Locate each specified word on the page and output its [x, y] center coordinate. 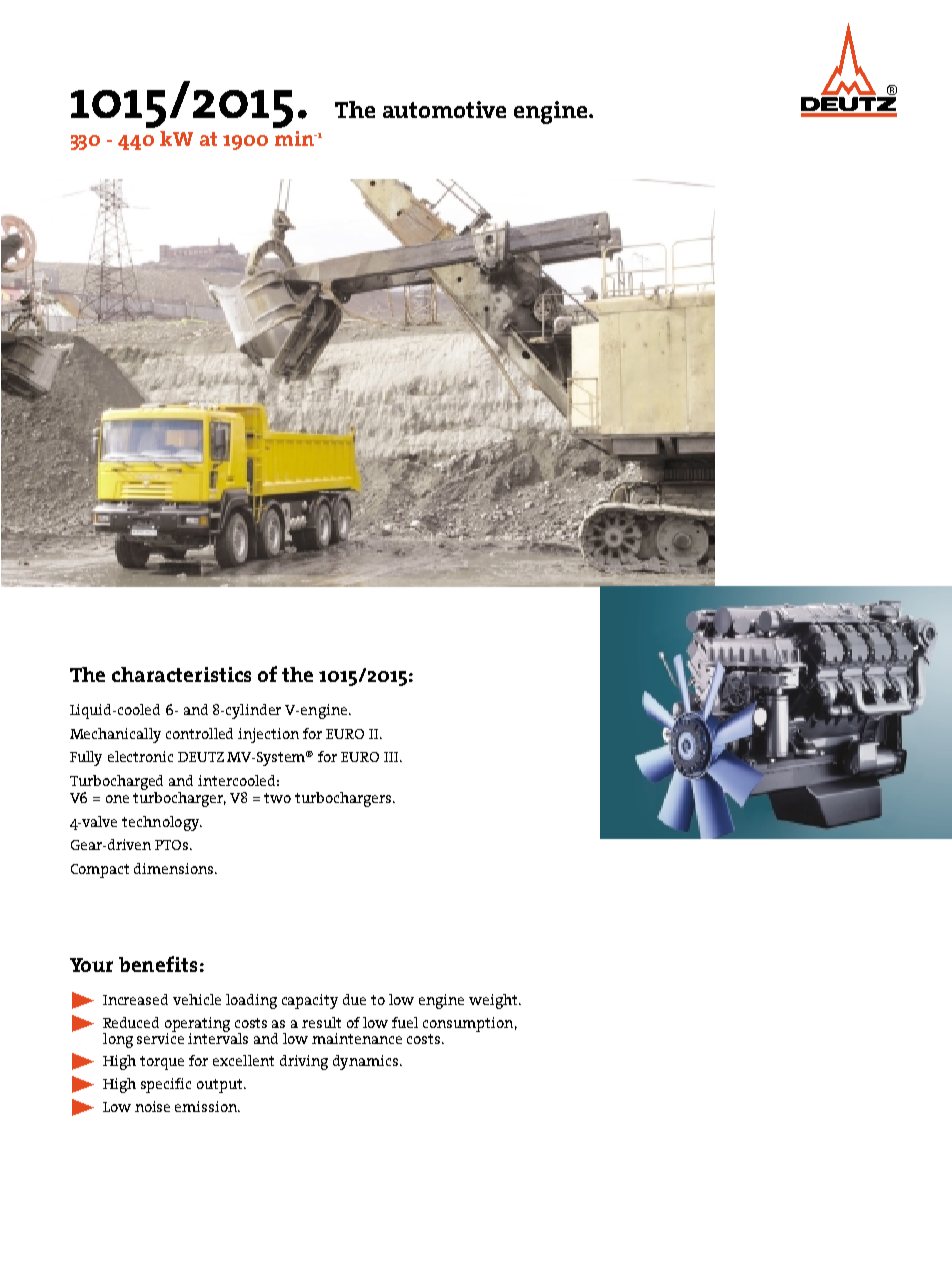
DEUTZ [201, 757]
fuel [405, 1022]
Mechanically [115, 735]
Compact [100, 871]
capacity [310, 1001]
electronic [140, 756]
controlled [199, 733]
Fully [86, 758]
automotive [444, 109]
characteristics [181, 674]
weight [494, 1001]
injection [268, 735]
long [118, 1040]
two [277, 798]
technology [162, 823]
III [392, 757]
